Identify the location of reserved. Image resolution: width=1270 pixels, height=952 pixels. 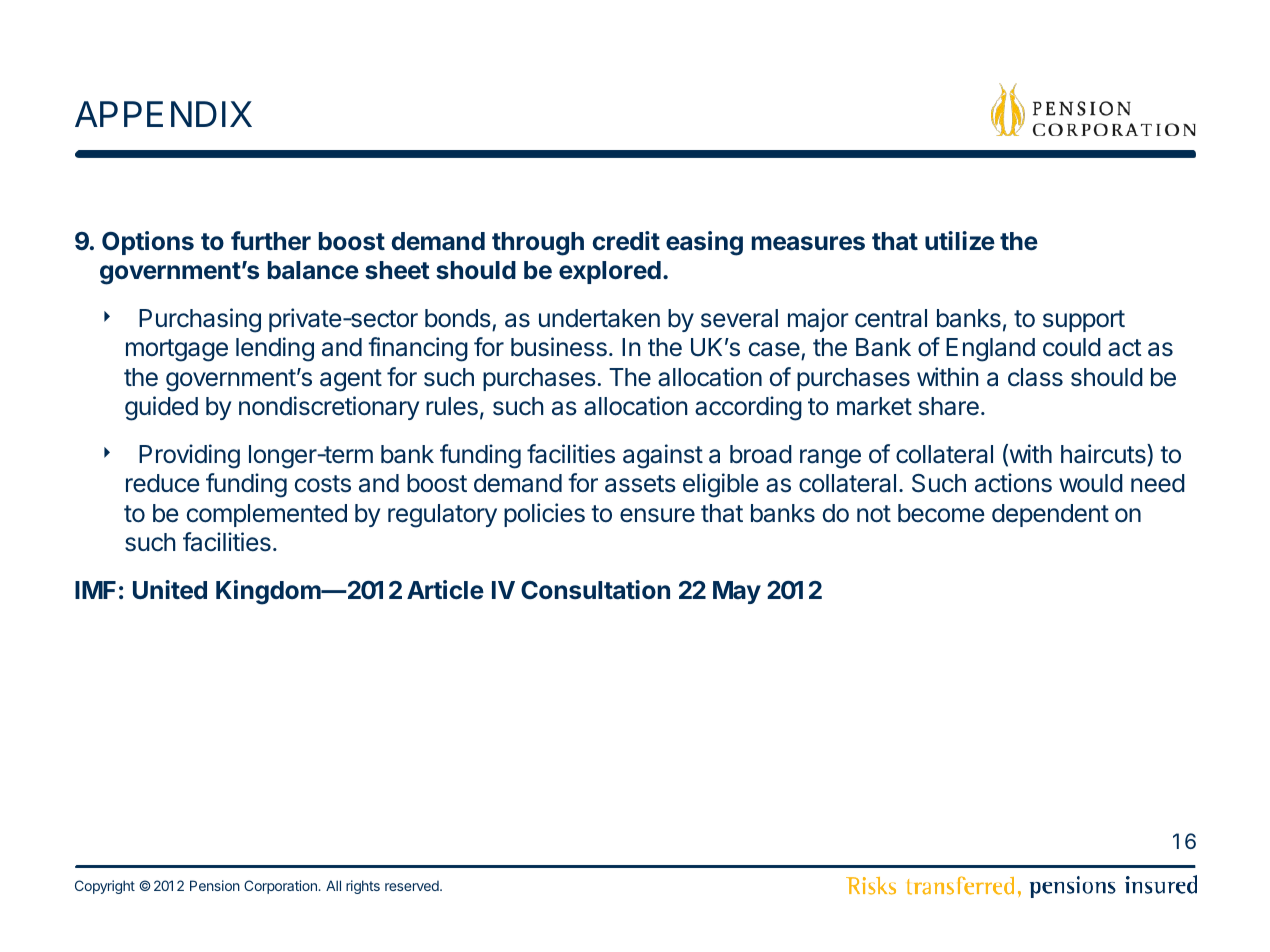
(413, 886).
